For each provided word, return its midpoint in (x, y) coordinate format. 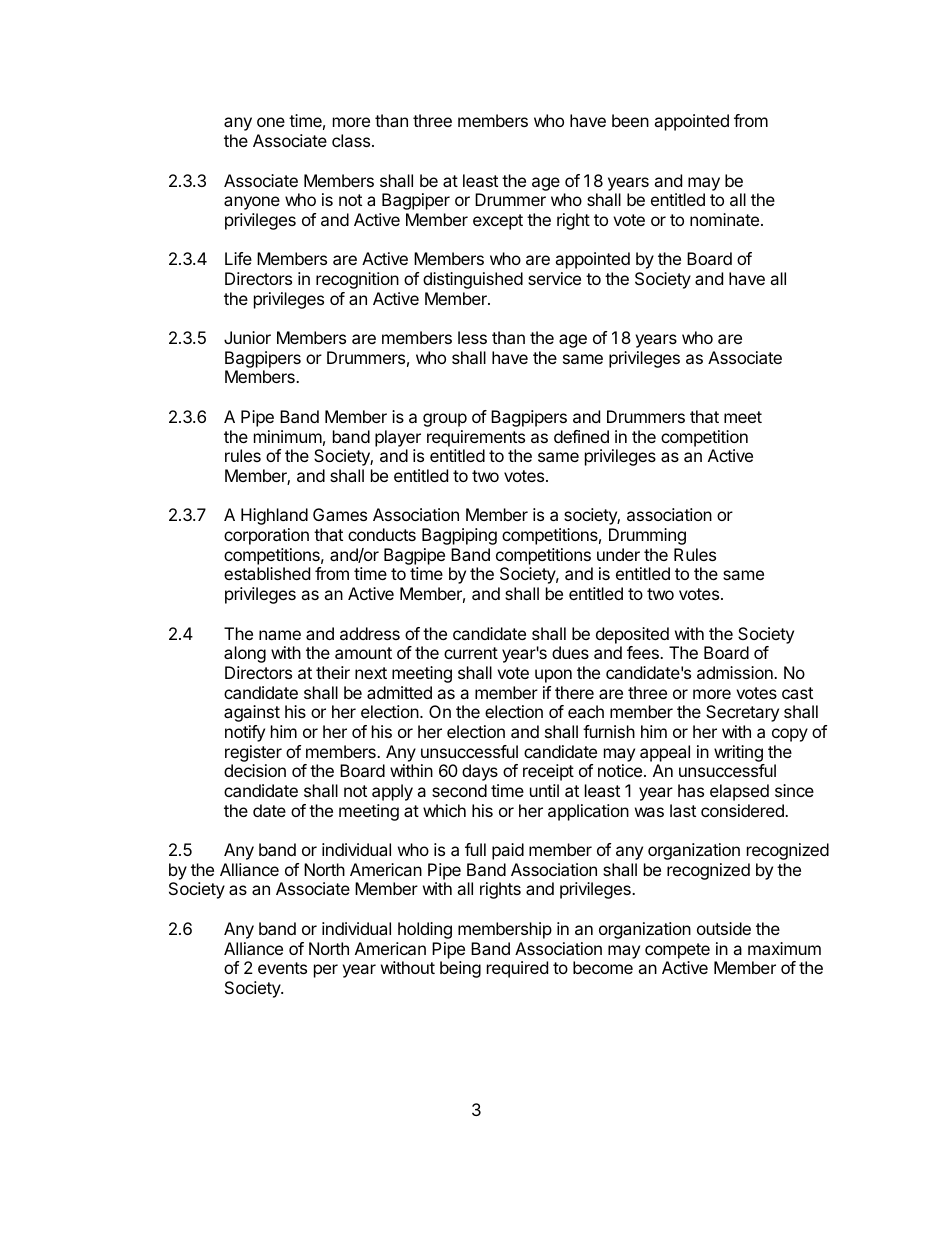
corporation (266, 536)
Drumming (647, 536)
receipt (548, 772)
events (282, 968)
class (352, 140)
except (498, 222)
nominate (726, 219)
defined (581, 436)
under (618, 554)
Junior (247, 337)
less (472, 337)
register (253, 753)
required (517, 969)
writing (738, 753)
